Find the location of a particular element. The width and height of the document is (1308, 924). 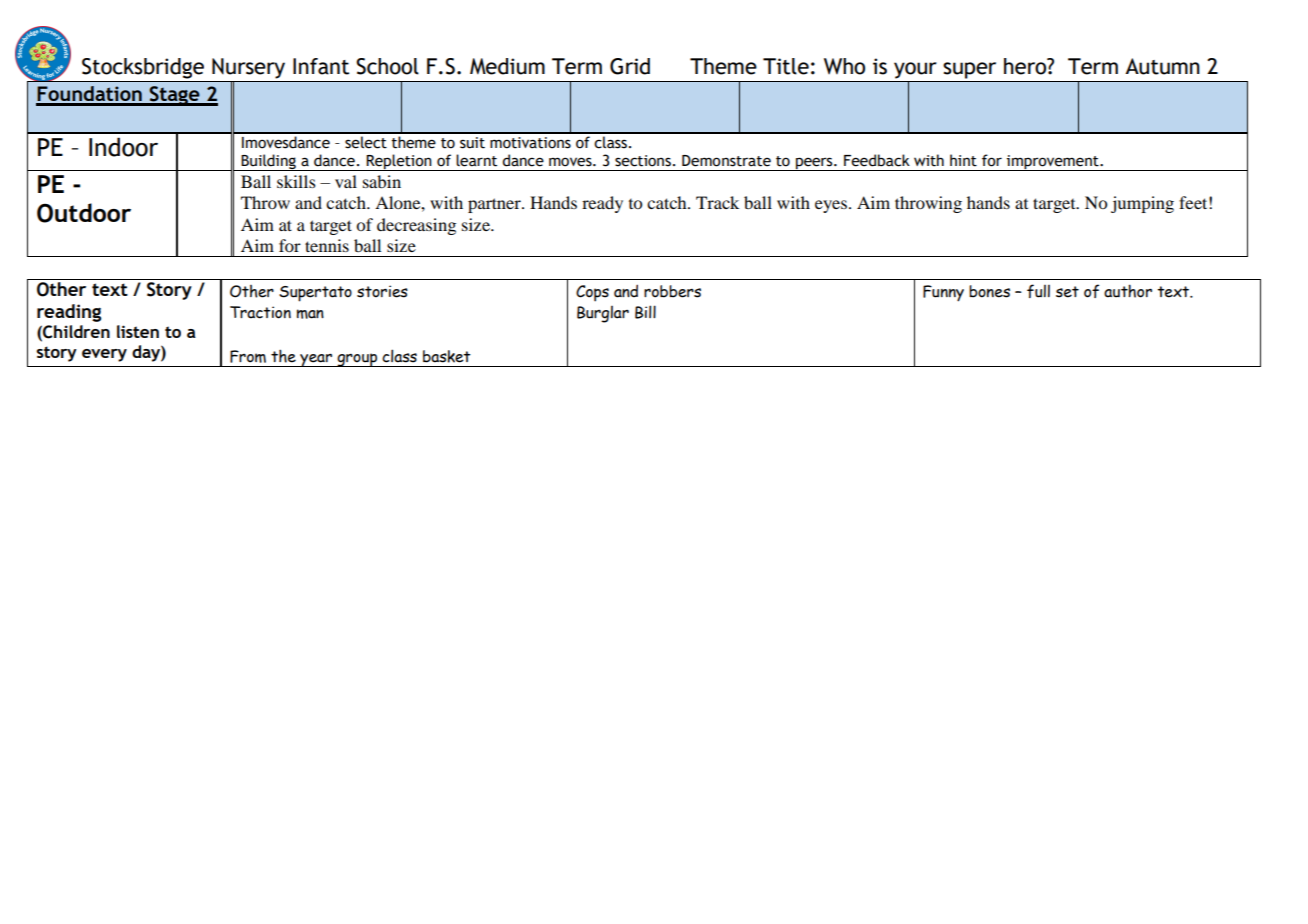

hint is located at coordinates (963, 160).
